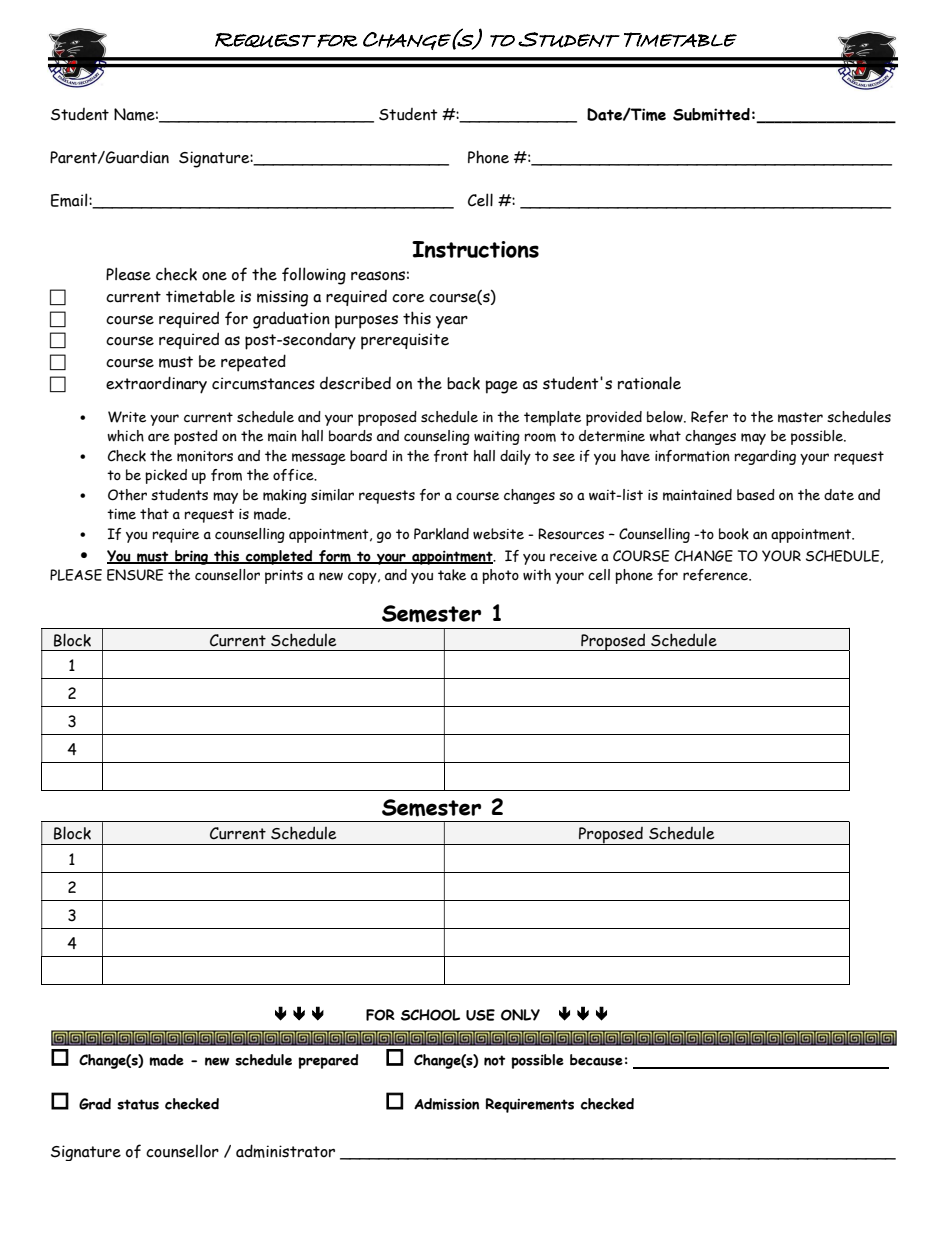 Image resolution: width=952 pixels, height=1233 pixels. What do you see at coordinates (446, 1104) in the image?
I see `Admission` at bounding box center [446, 1104].
